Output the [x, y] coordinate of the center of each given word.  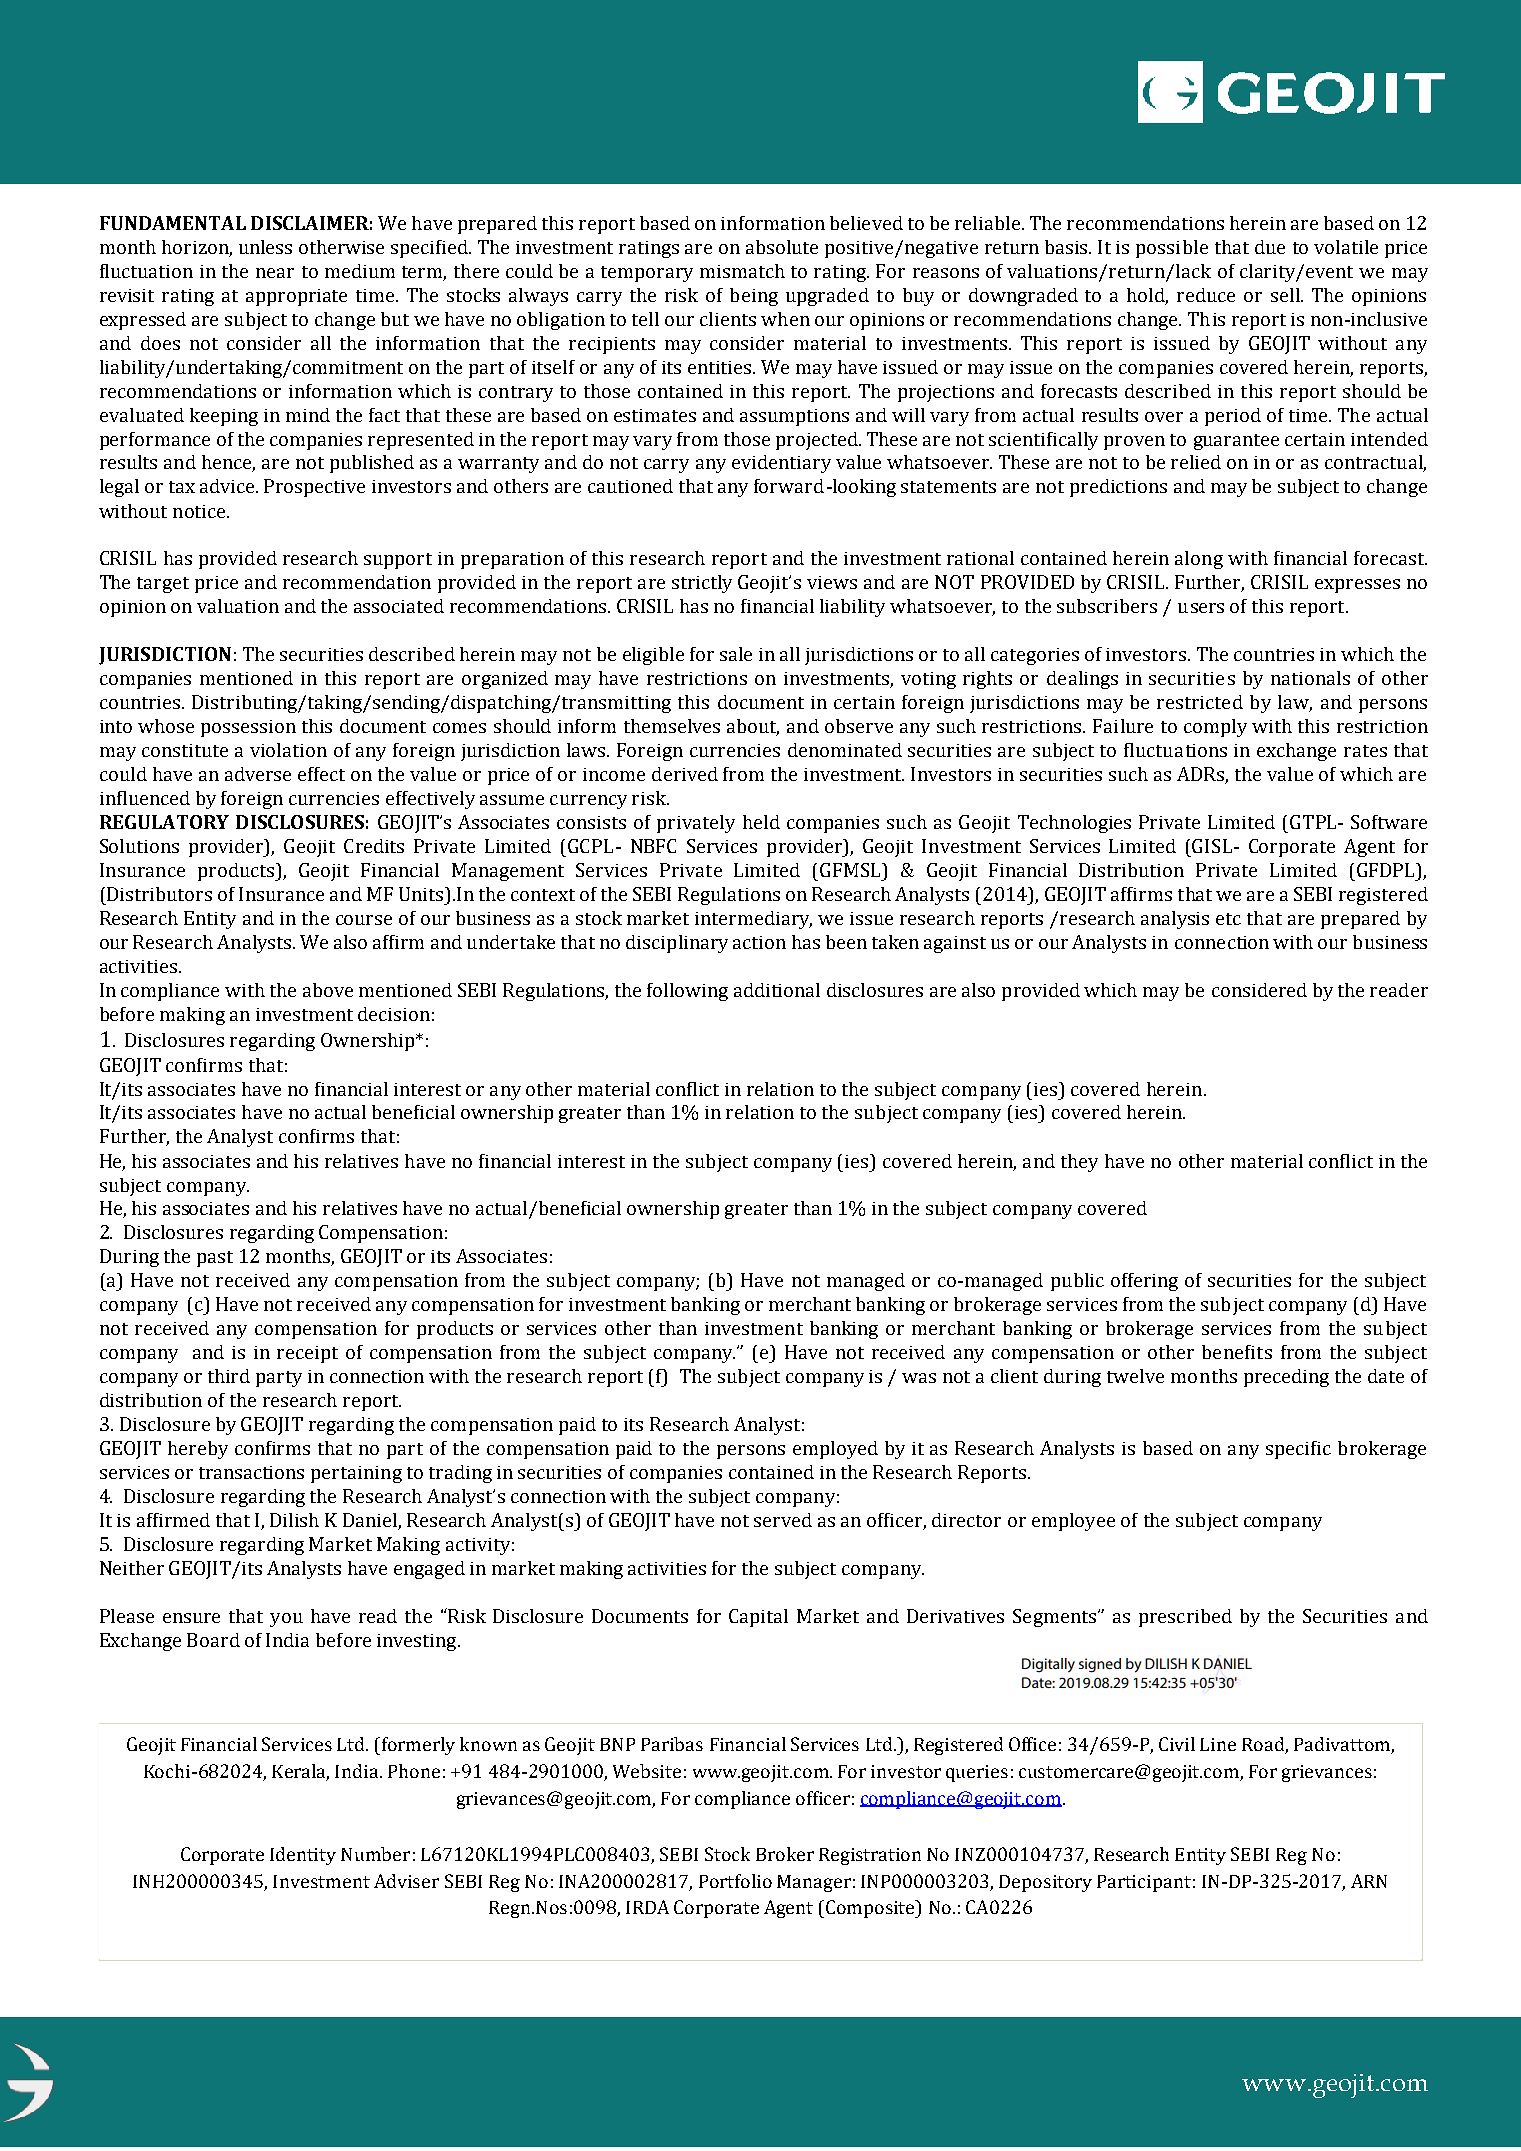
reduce [1206, 295]
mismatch [742, 271]
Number [375, 1854]
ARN [1369, 1881]
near [275, 273]
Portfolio [735, 1881]
